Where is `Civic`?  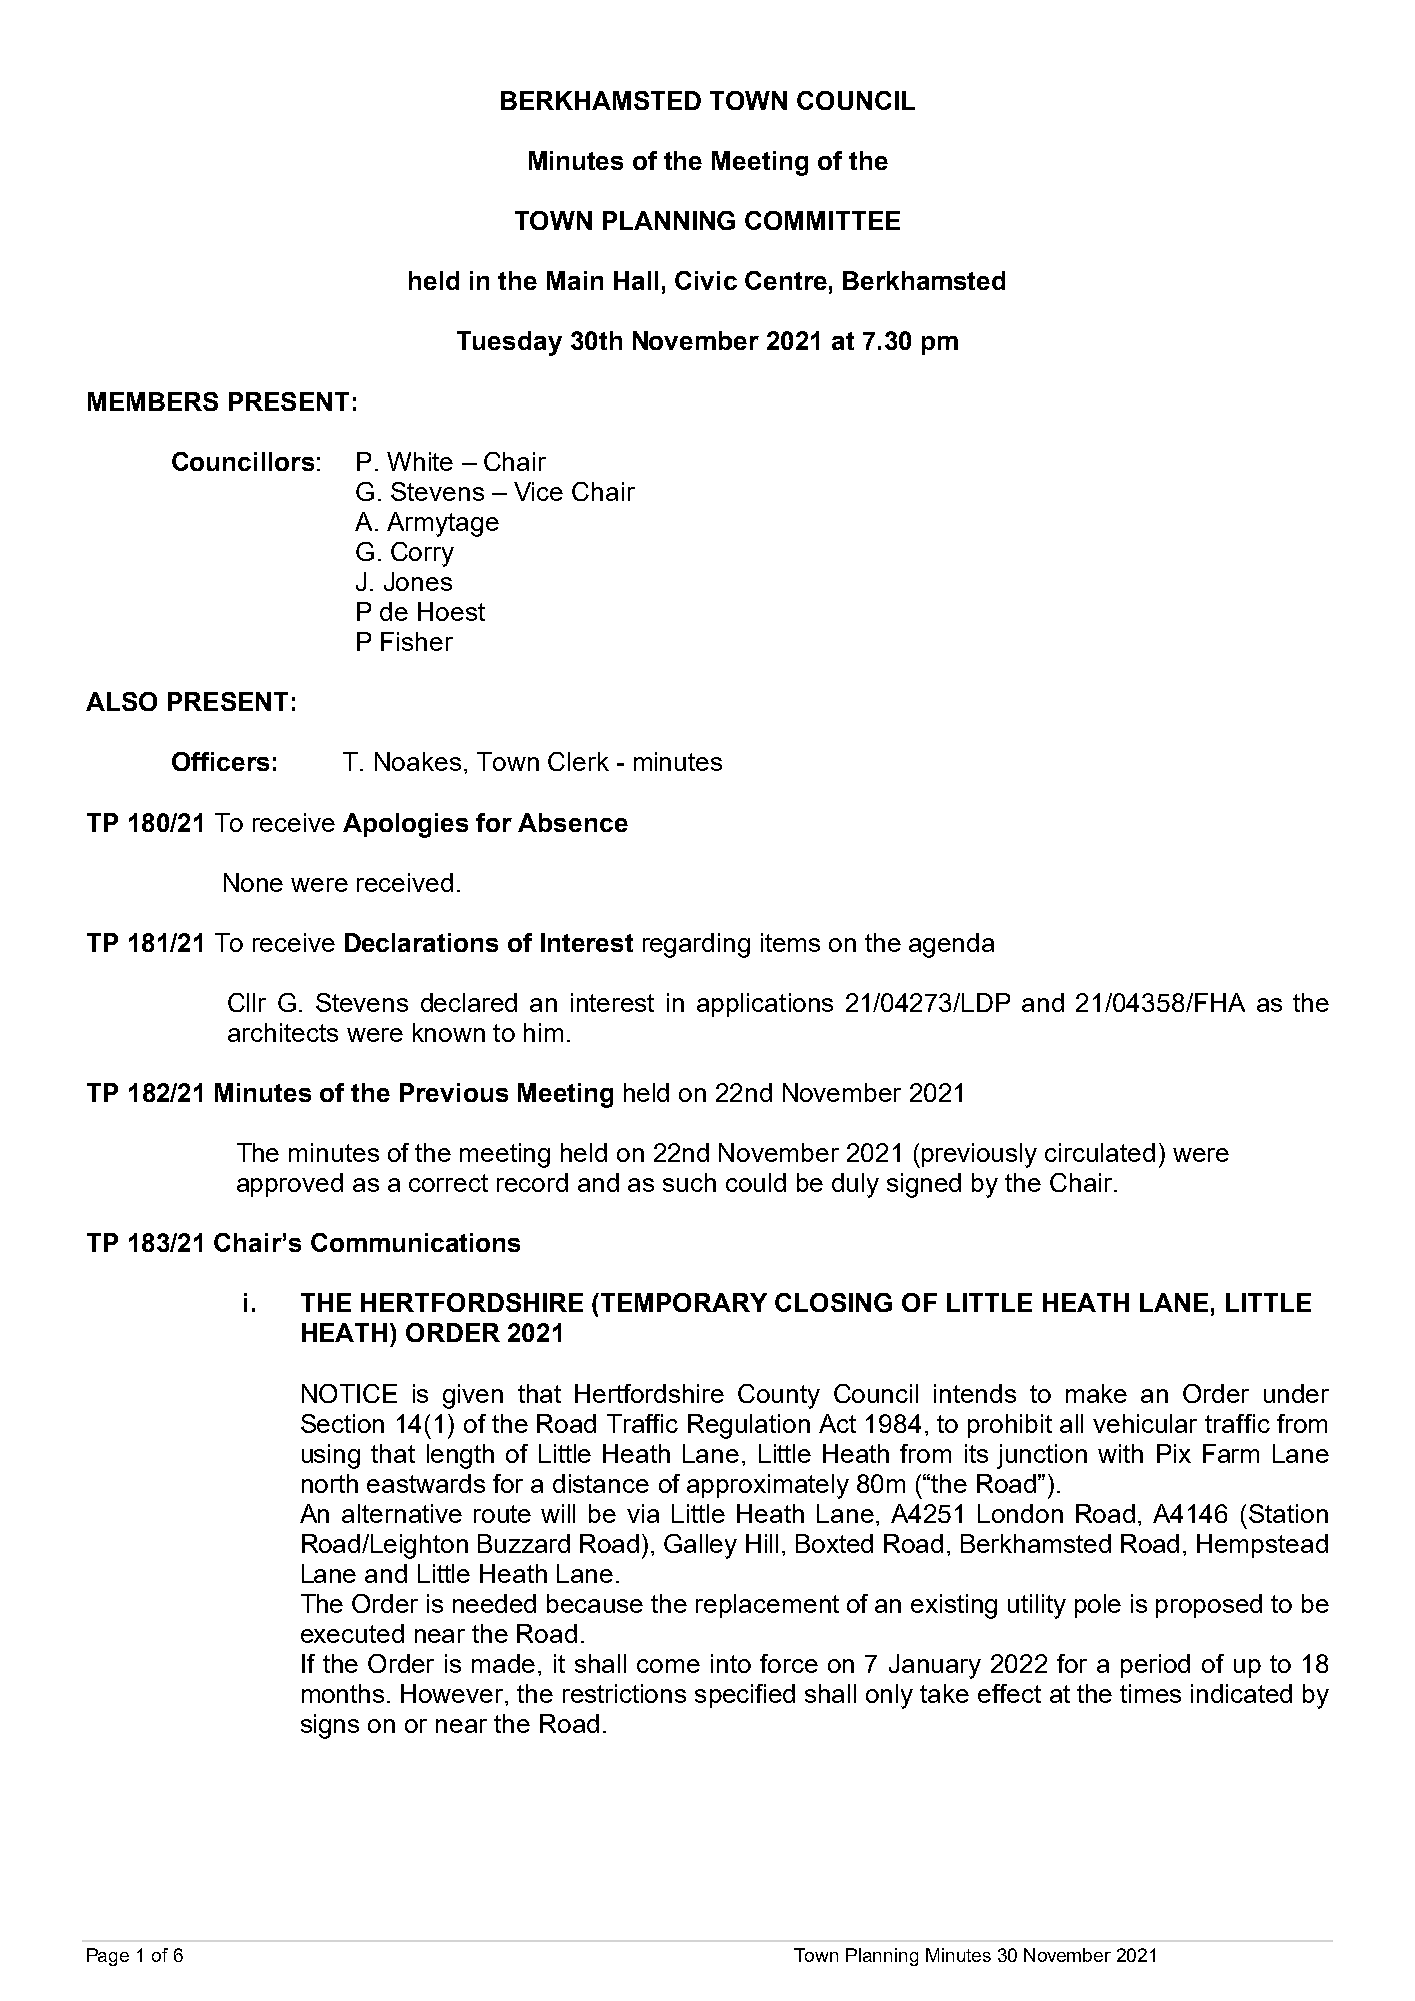 Civic is located at coordinates (706, 280).
